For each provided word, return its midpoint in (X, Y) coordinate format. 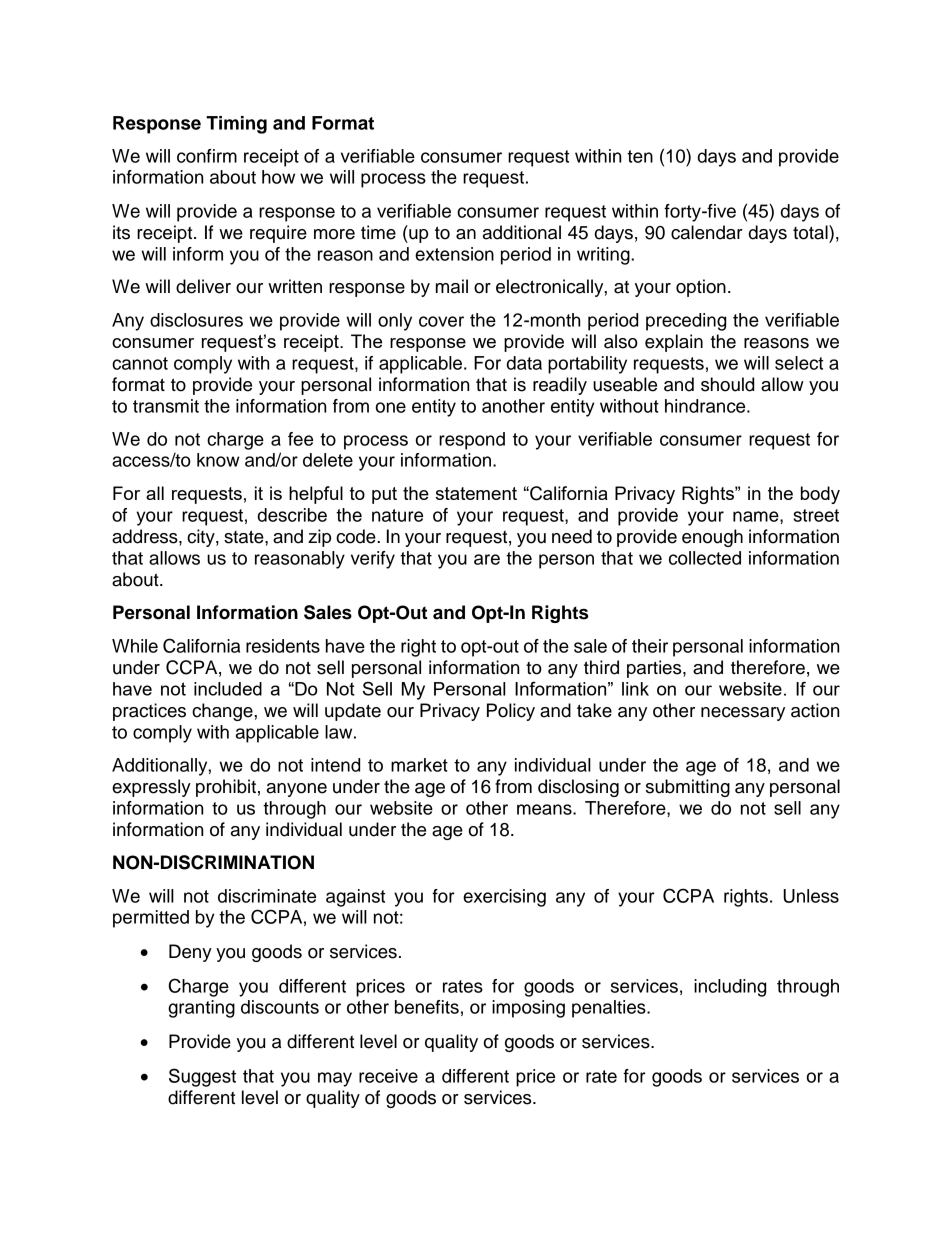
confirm (207, 156)
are (487, 559)
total (811, 232)
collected (705, 558)
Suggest (202, 1077)
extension (454, 254)
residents (283, 646)
